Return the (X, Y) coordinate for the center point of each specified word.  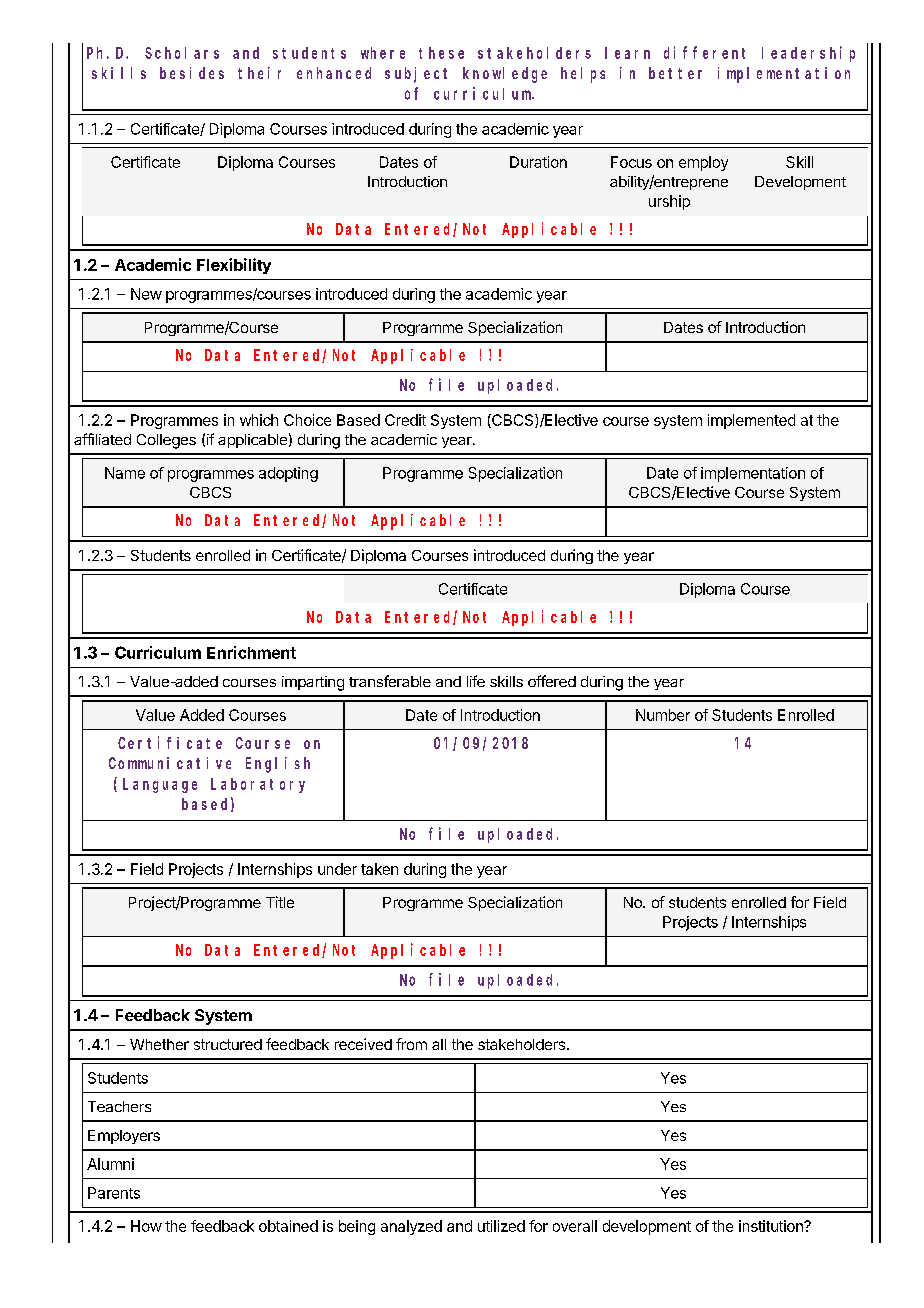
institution (772, 1226)
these (441, 53)
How (146, 1226)
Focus (631, 162)
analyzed (411, 1227)
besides (192, 73)
